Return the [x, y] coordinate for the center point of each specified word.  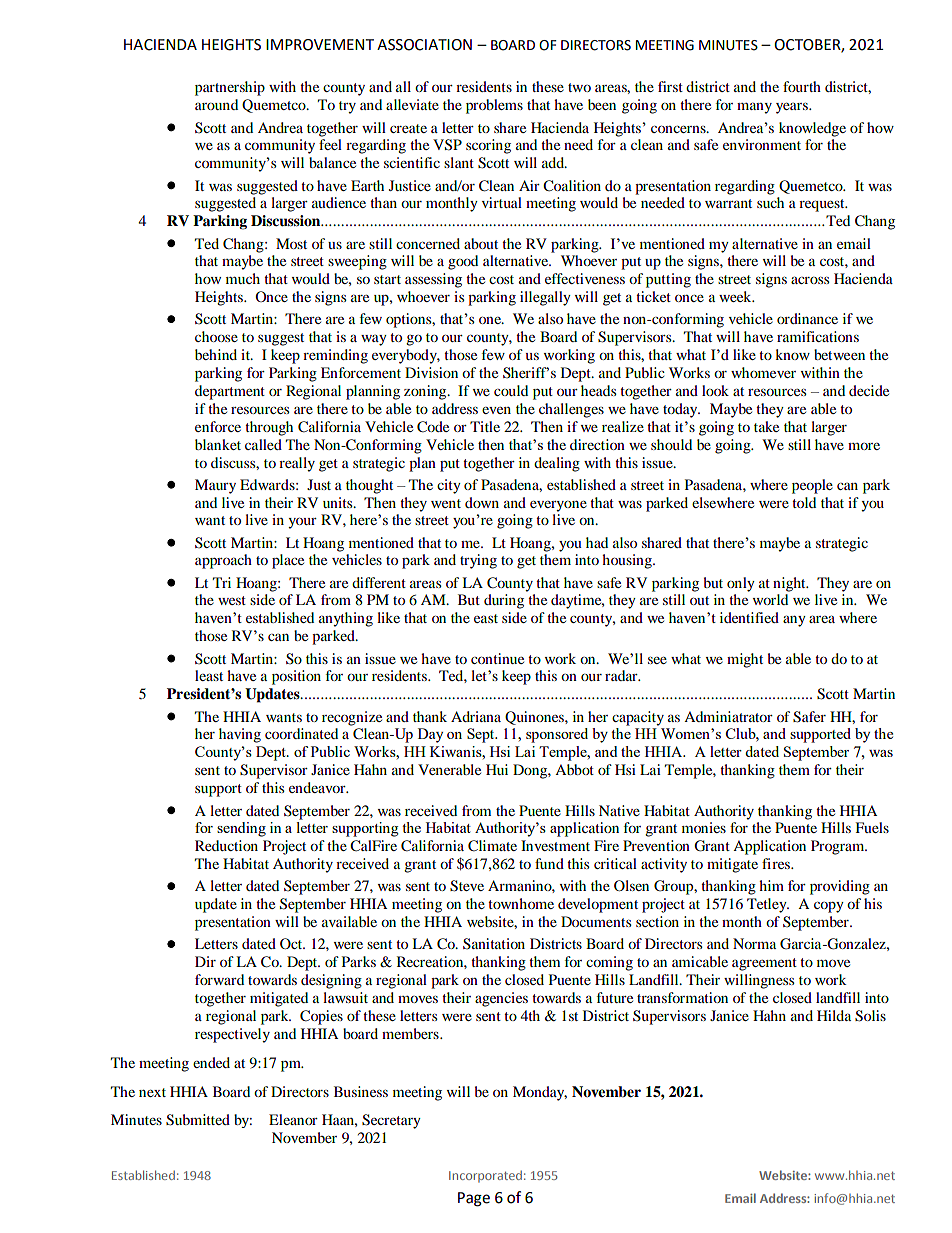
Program [839, 847]
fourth [802, 86]
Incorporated [485, 1176]
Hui [497, 769]
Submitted [198, 1120]
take [766, 426]
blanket [218, 444]
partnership [230, 88]
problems [494, 106]
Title [485, 426]
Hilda [834, 1015]
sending [241, 829]
